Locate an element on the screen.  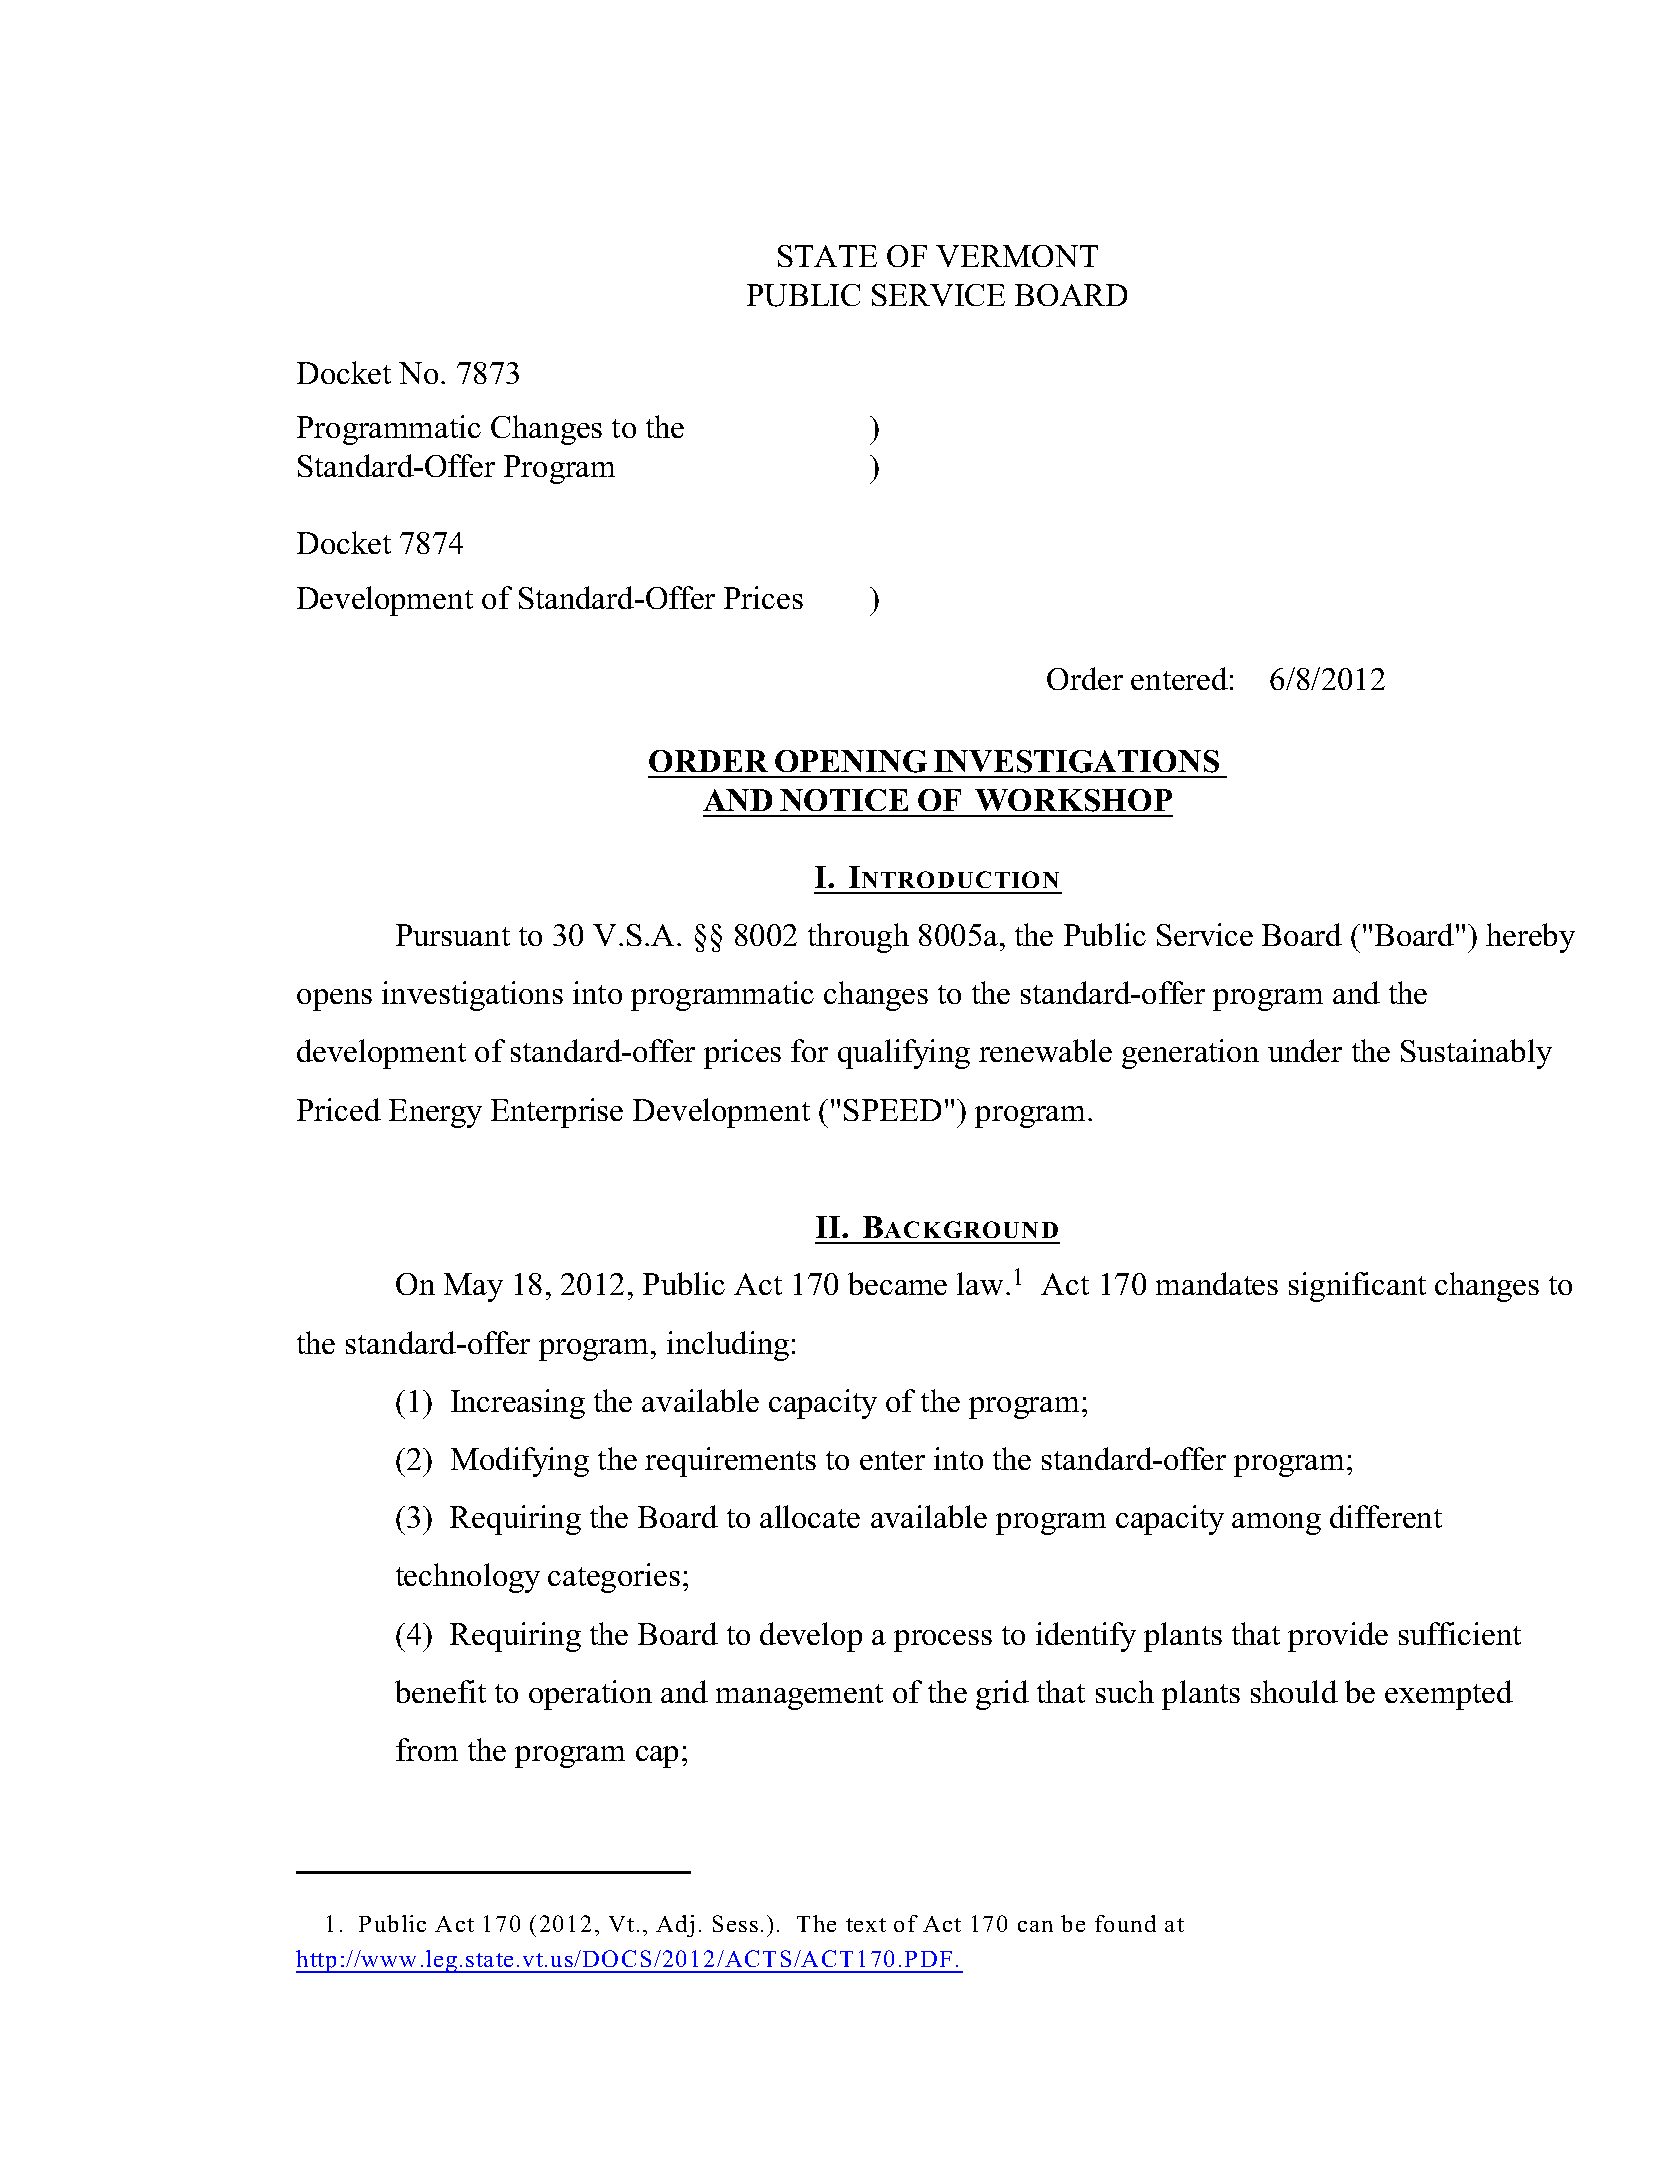
text is located at coordinates (866, 1925).
